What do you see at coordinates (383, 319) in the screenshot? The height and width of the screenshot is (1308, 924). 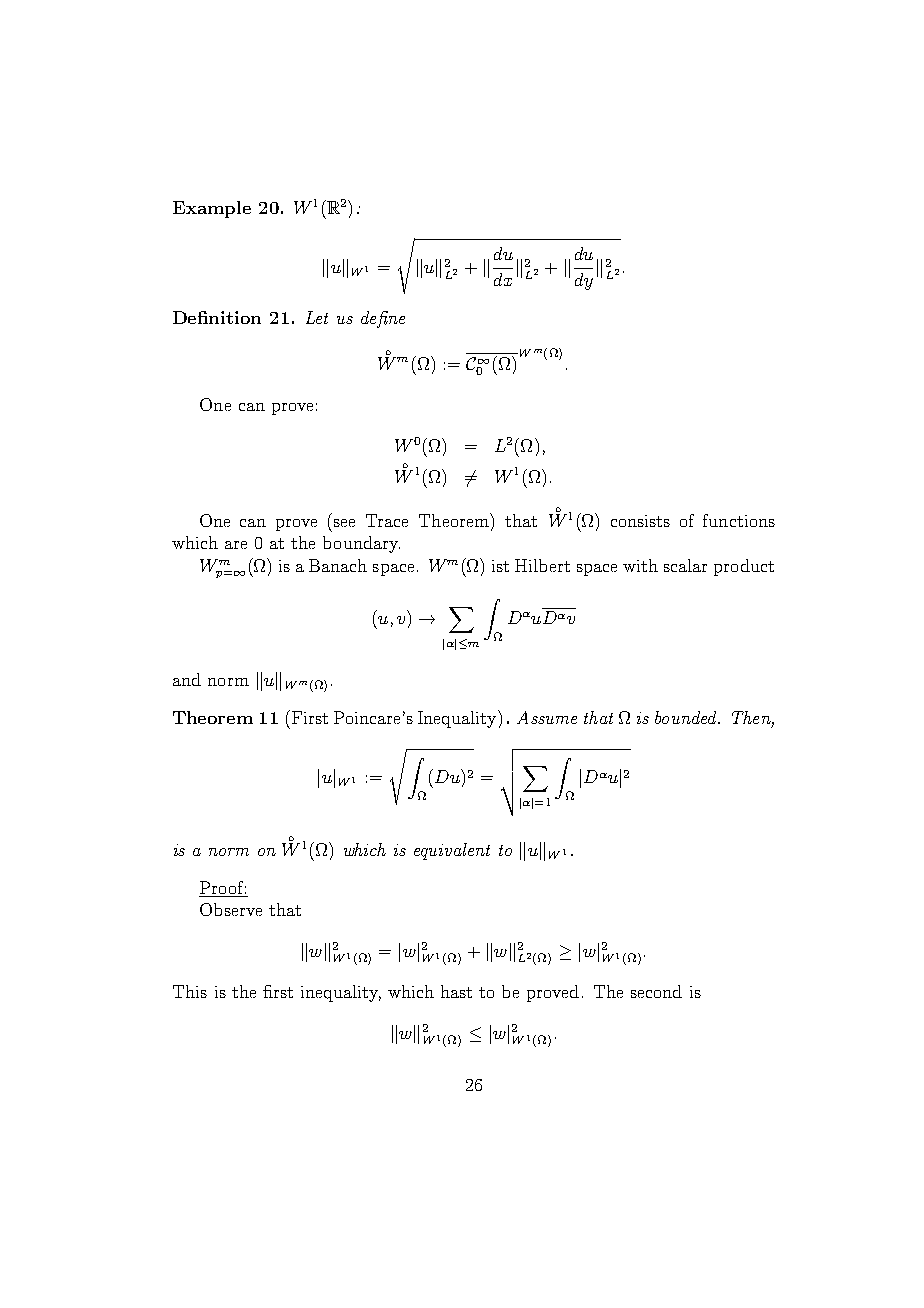 I see `define` at bounding box center [383, 319].
